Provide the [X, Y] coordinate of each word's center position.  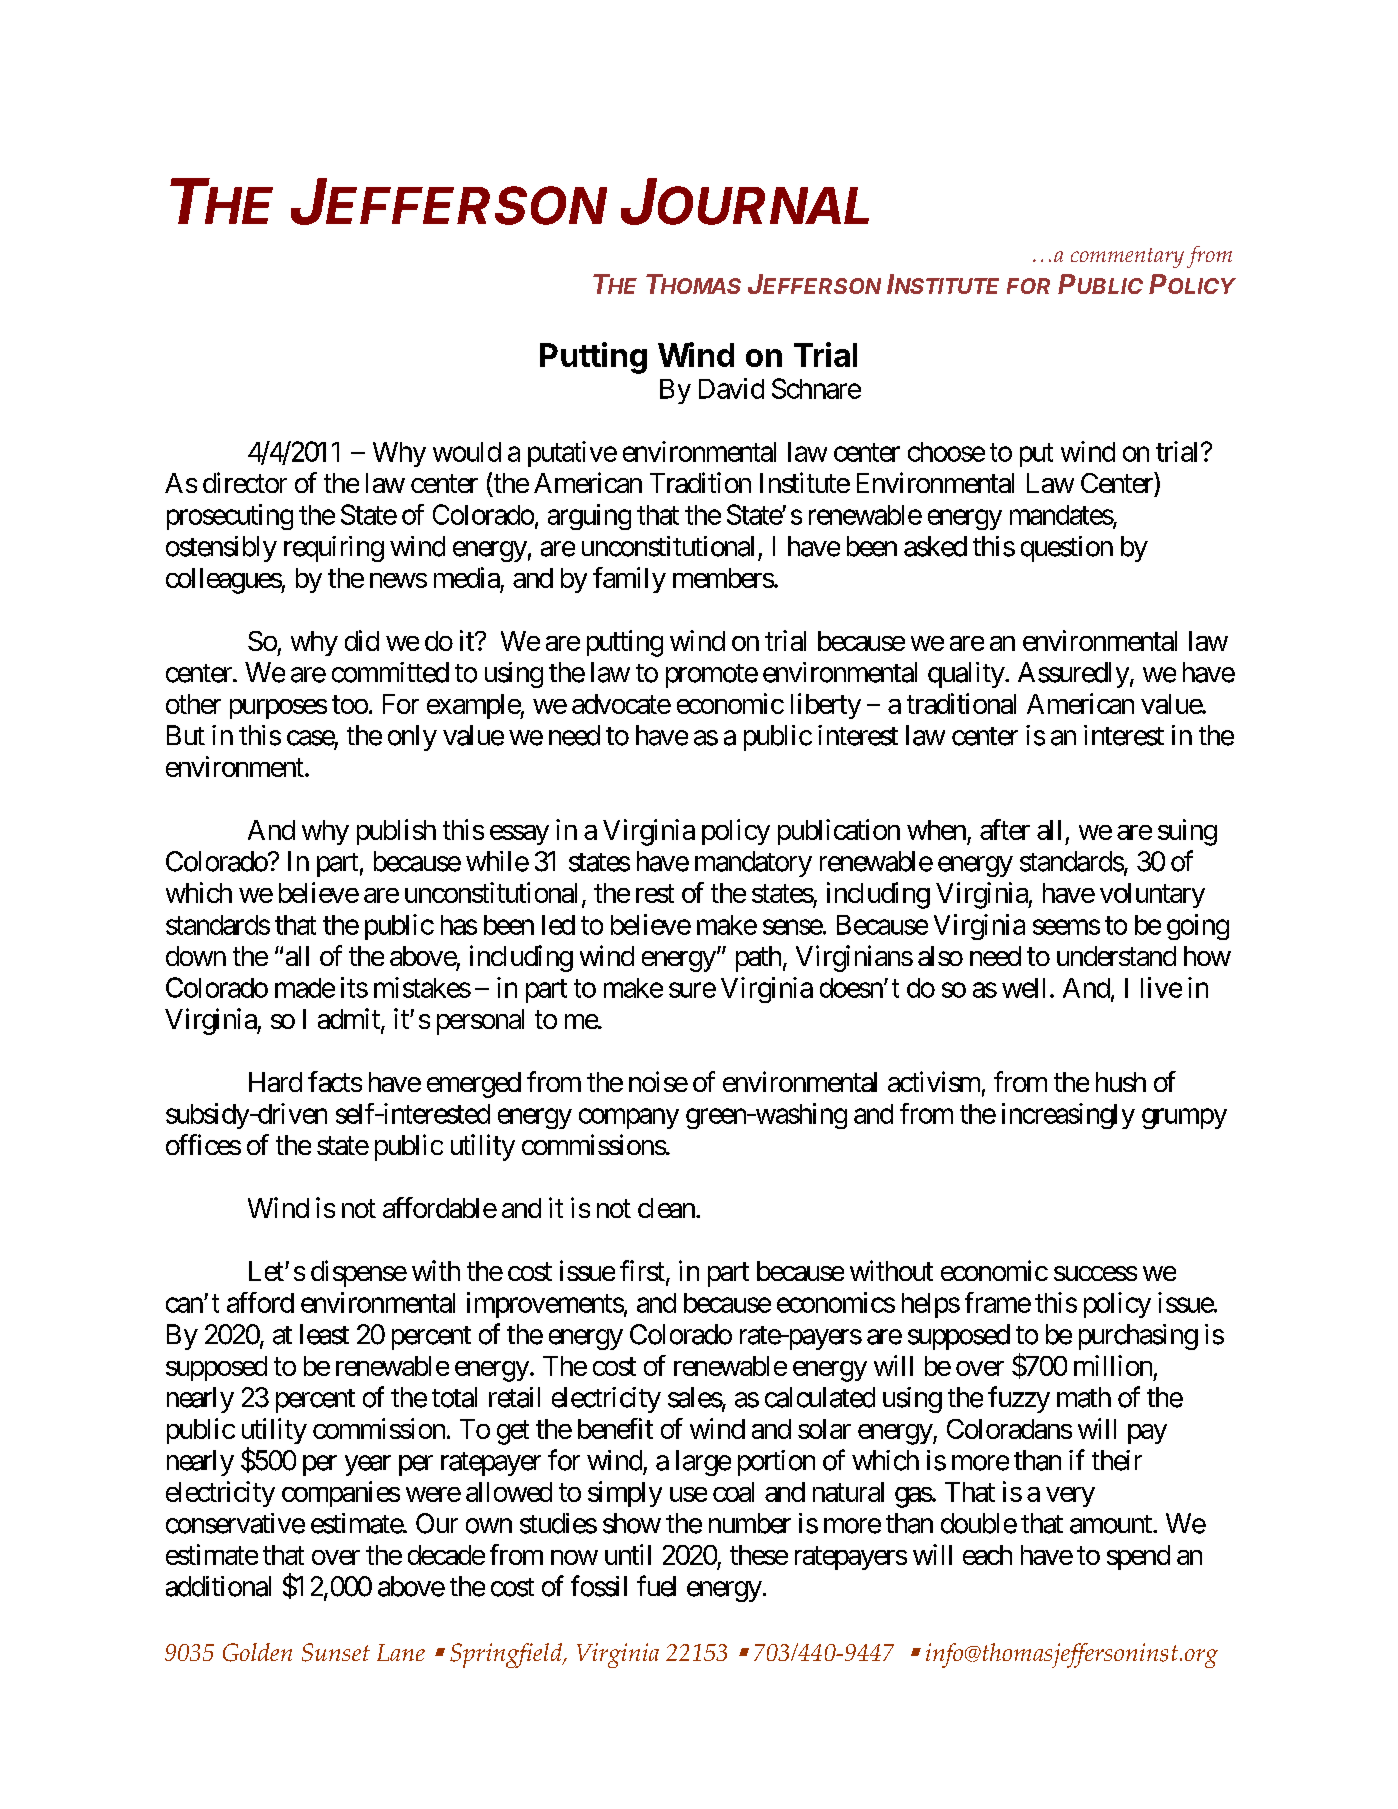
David [731, 388]
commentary [1127, 258]
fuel [656, 1586]
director [245, 482]
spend [1138, 1557]
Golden [257, 1652]
